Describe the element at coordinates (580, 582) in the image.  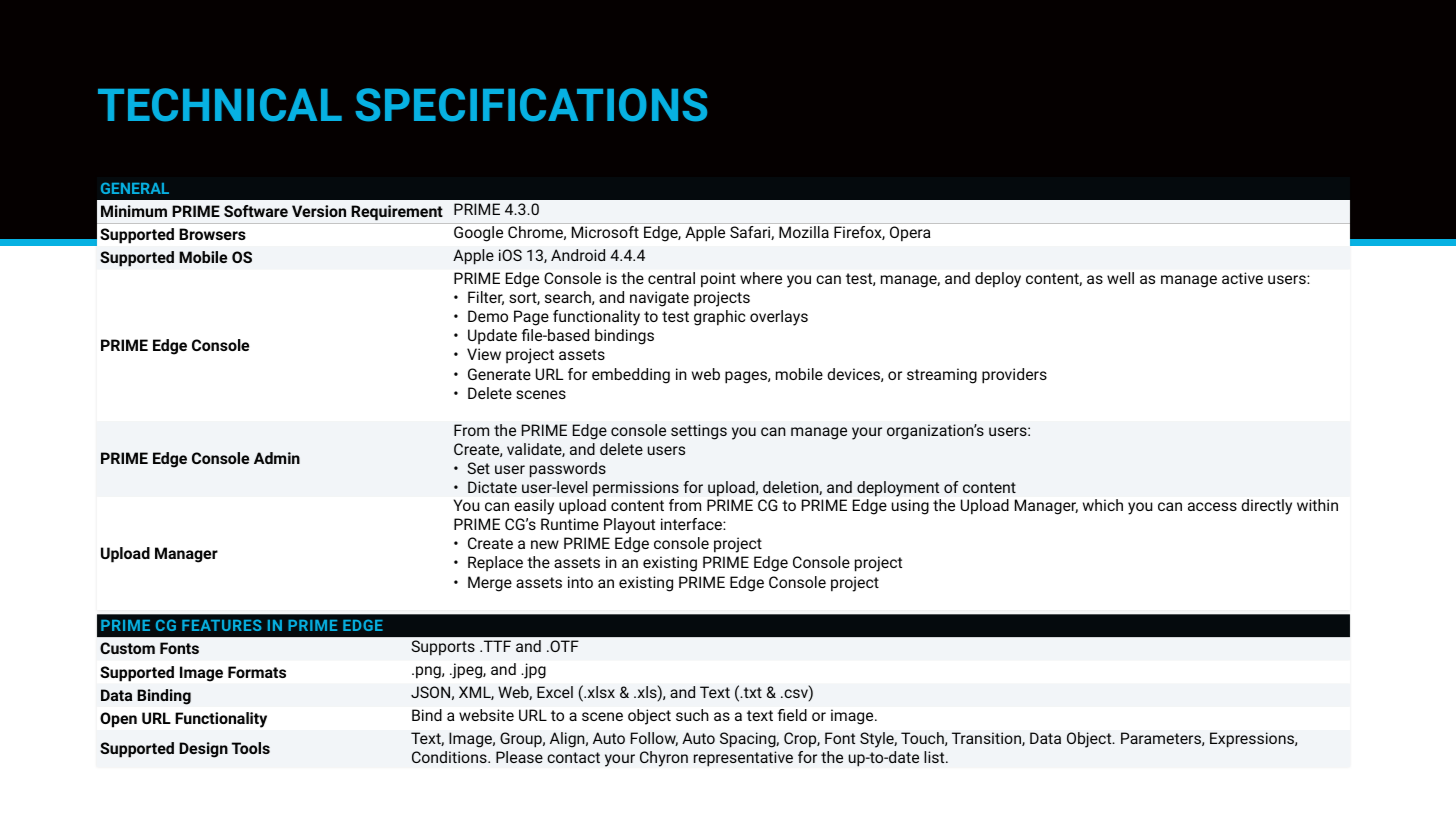
I see `into` at that location.
